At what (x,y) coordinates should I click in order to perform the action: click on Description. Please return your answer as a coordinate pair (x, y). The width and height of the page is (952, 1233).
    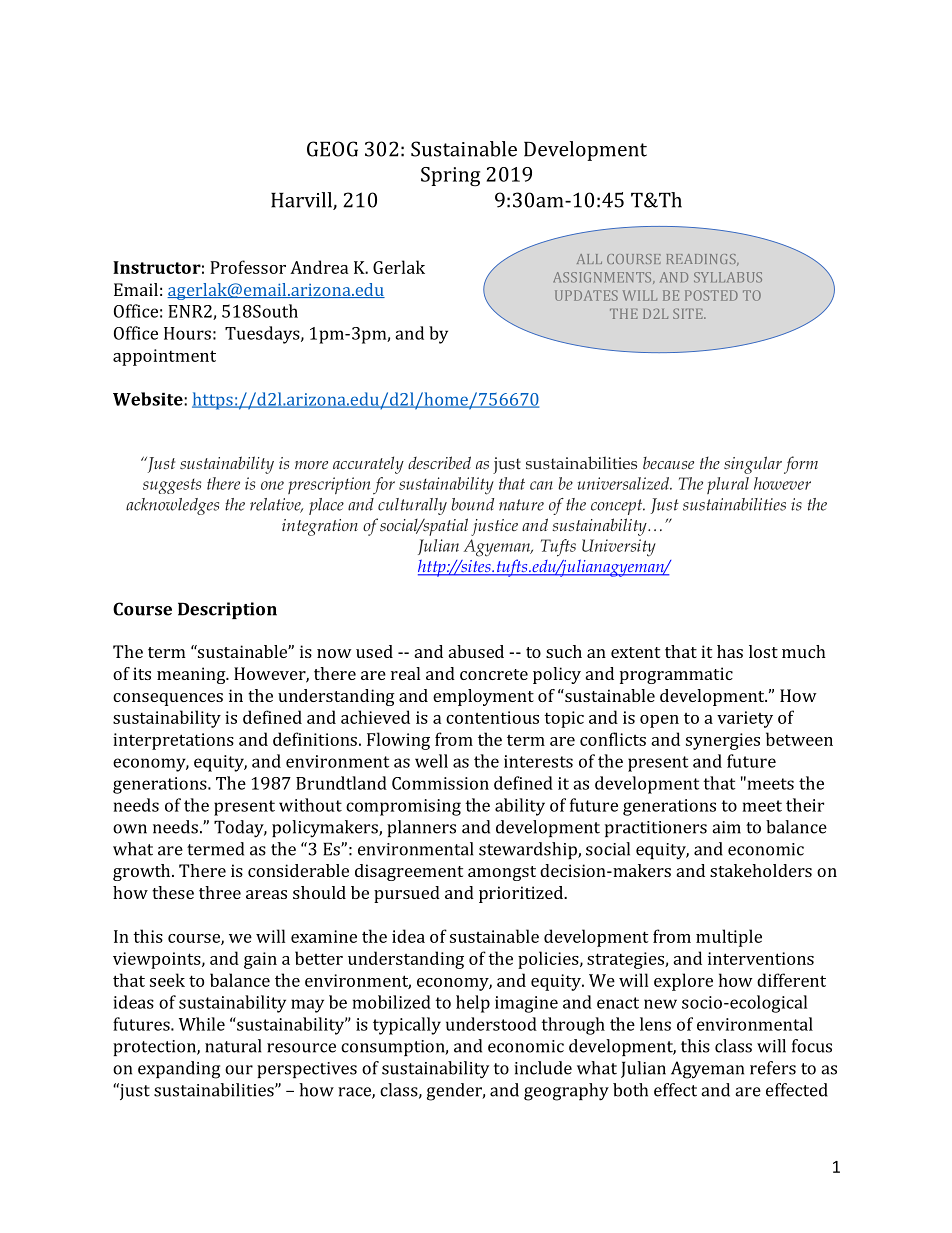
    Looking at the image, I should click on (227, 610).
